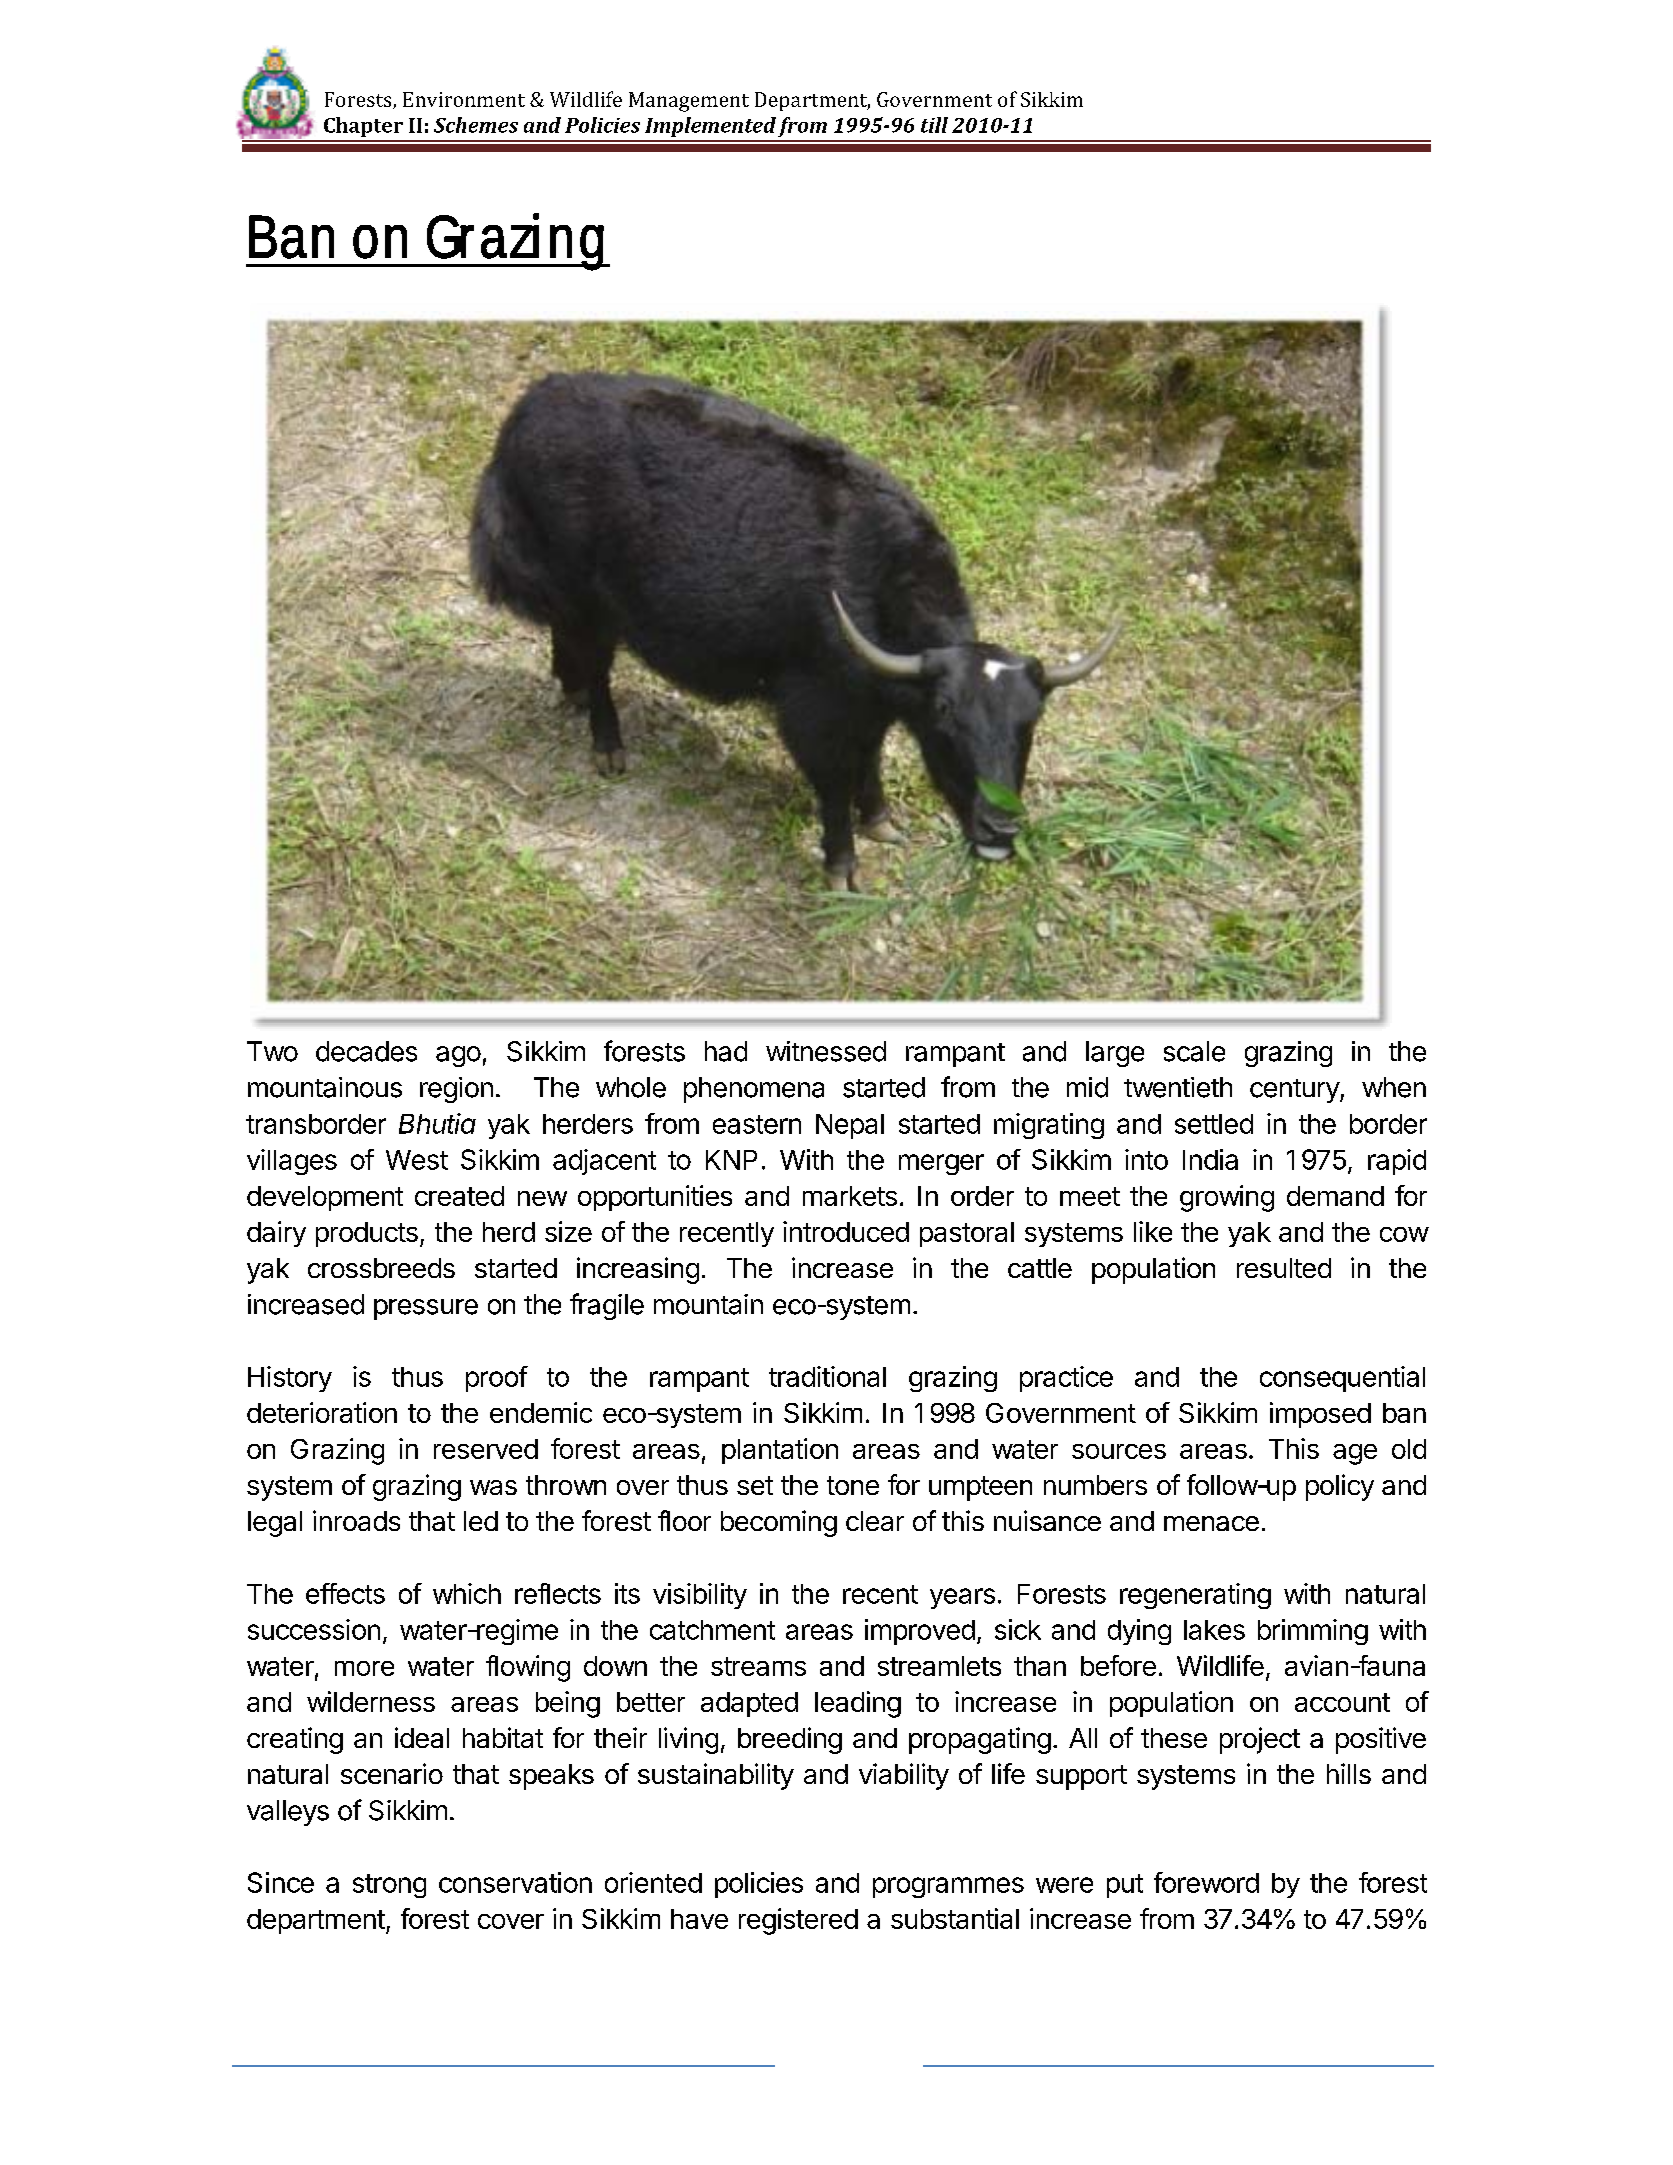  Describe the element at coordinates (1284, 1268) in the image. I see `resulted` at that location.
